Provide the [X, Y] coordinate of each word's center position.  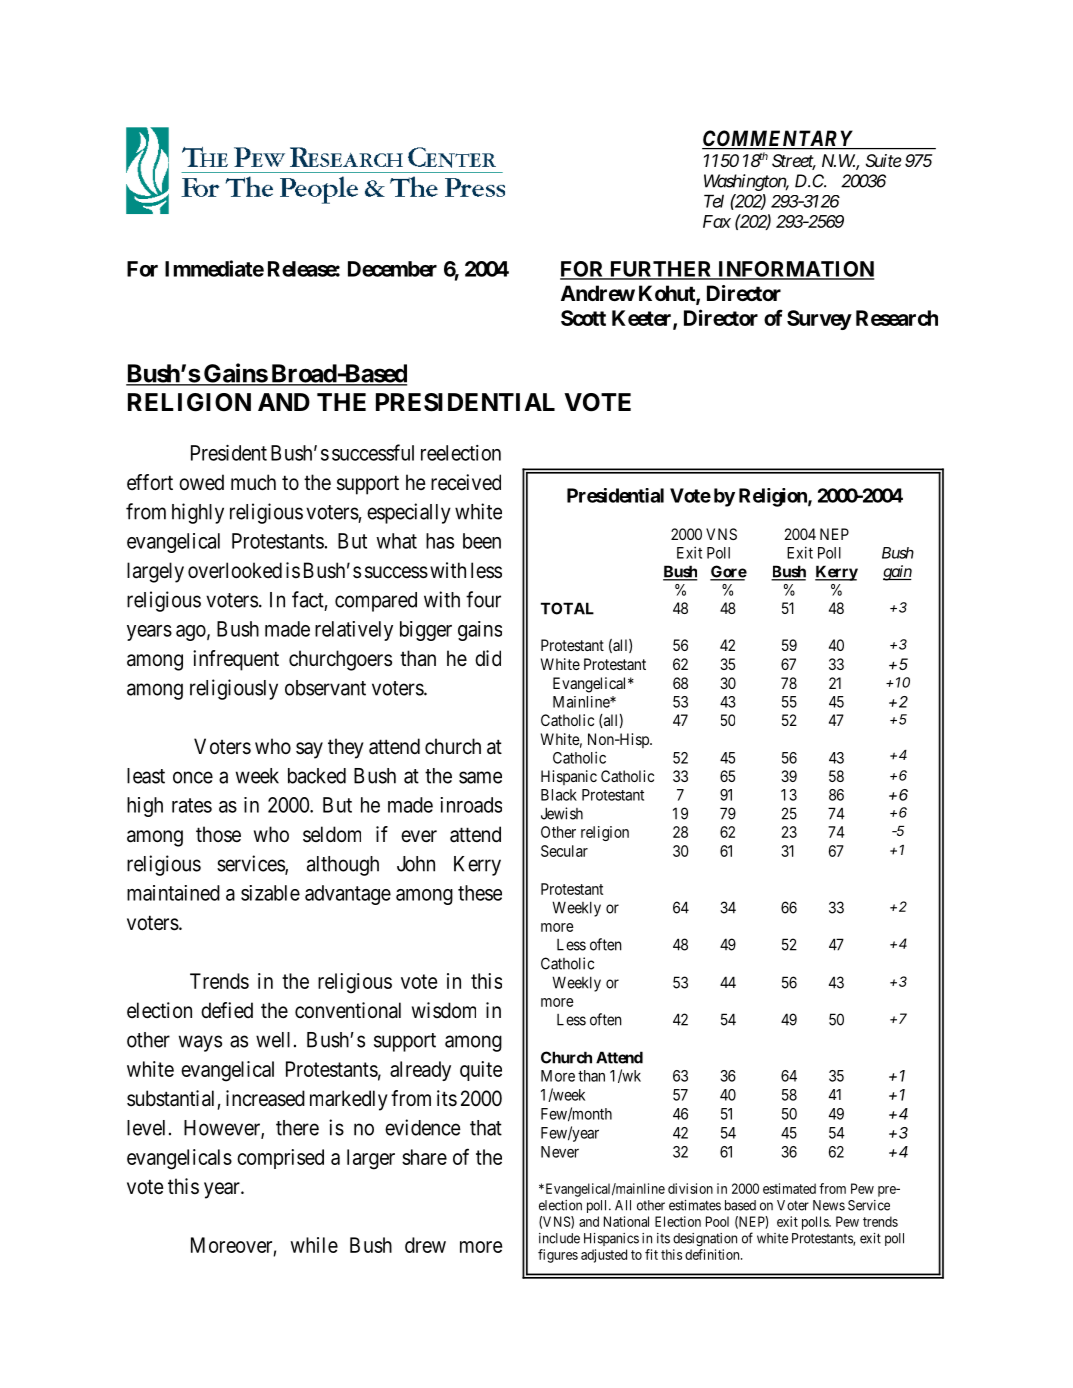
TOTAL [567, 608]
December [392, 269]
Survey [819, 320]
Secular [564, 851]
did [488, 658]
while [314, 1245]
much [253, 482]
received [466, 482]
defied [227, 1010]
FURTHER [661, 270]
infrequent [236, 660]
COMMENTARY [778, 139]
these [480, 893]
